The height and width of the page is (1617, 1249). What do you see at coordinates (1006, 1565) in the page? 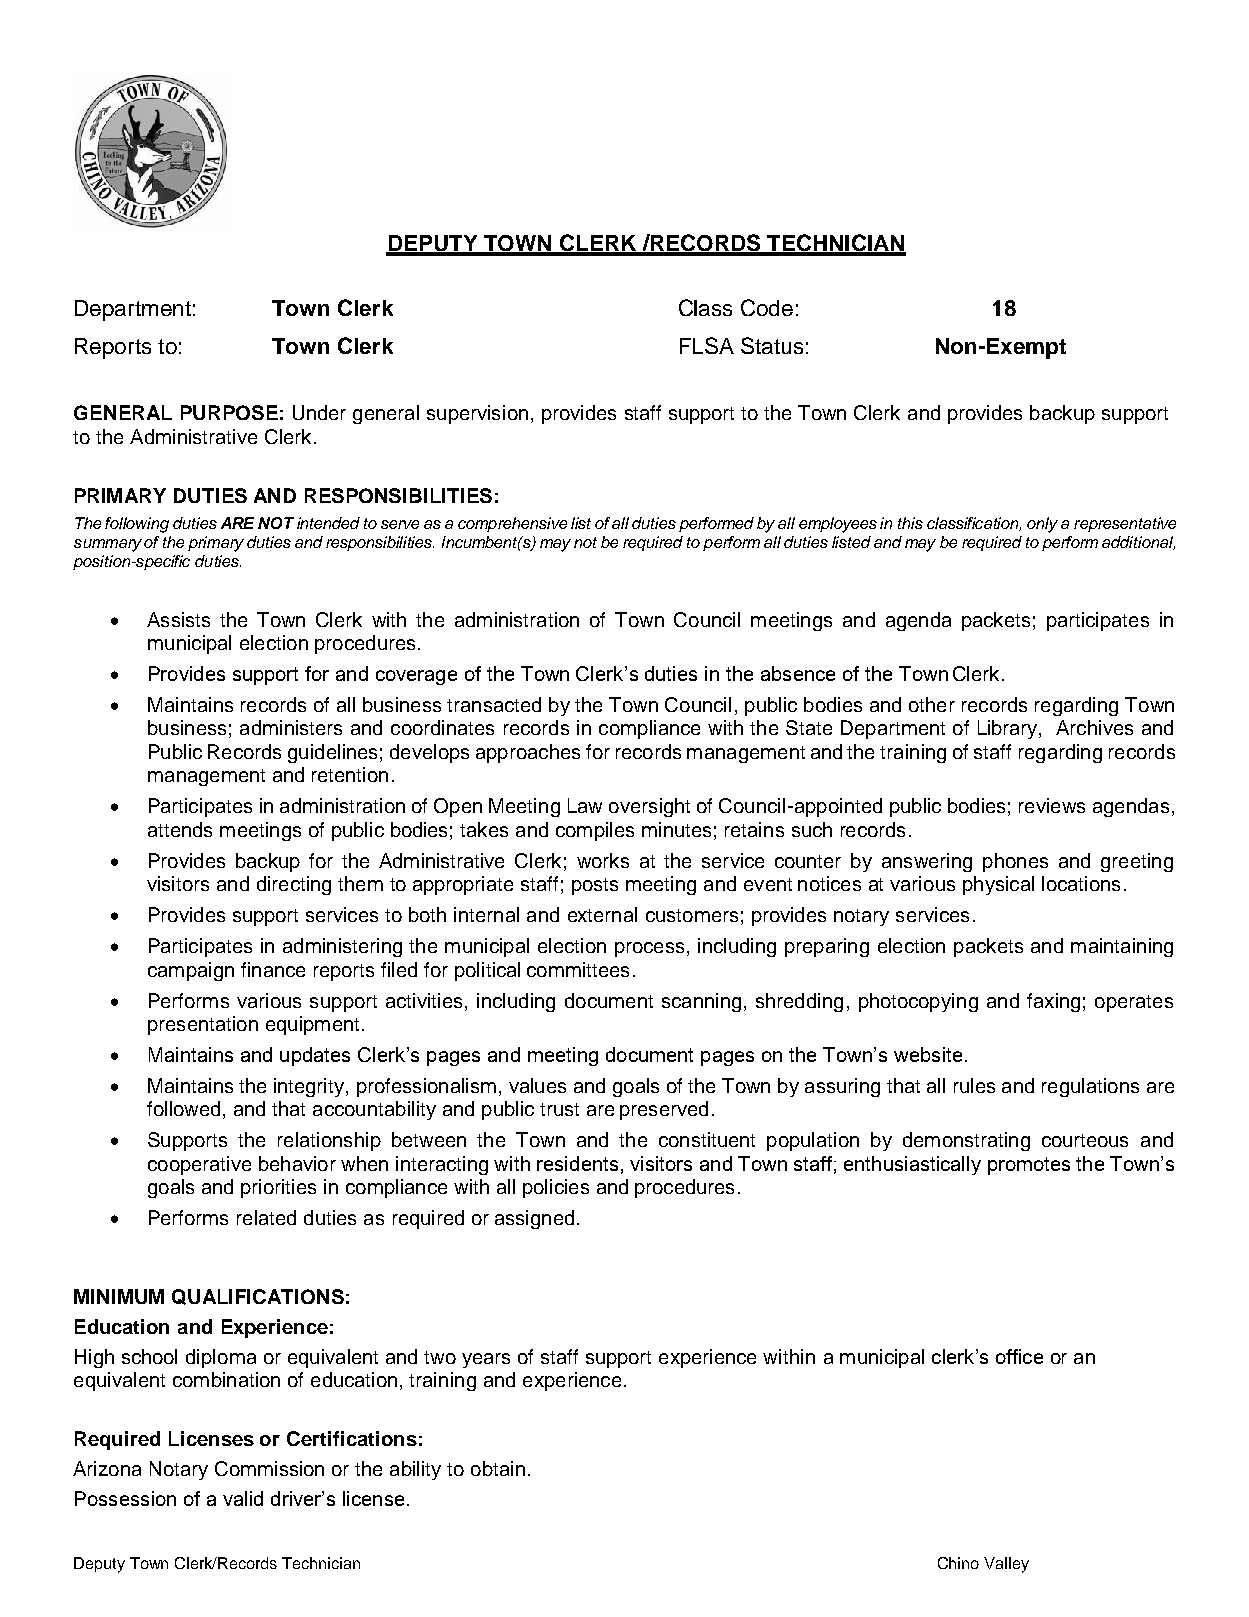
I see `Valley` at bounding box center [1006, 1565].
